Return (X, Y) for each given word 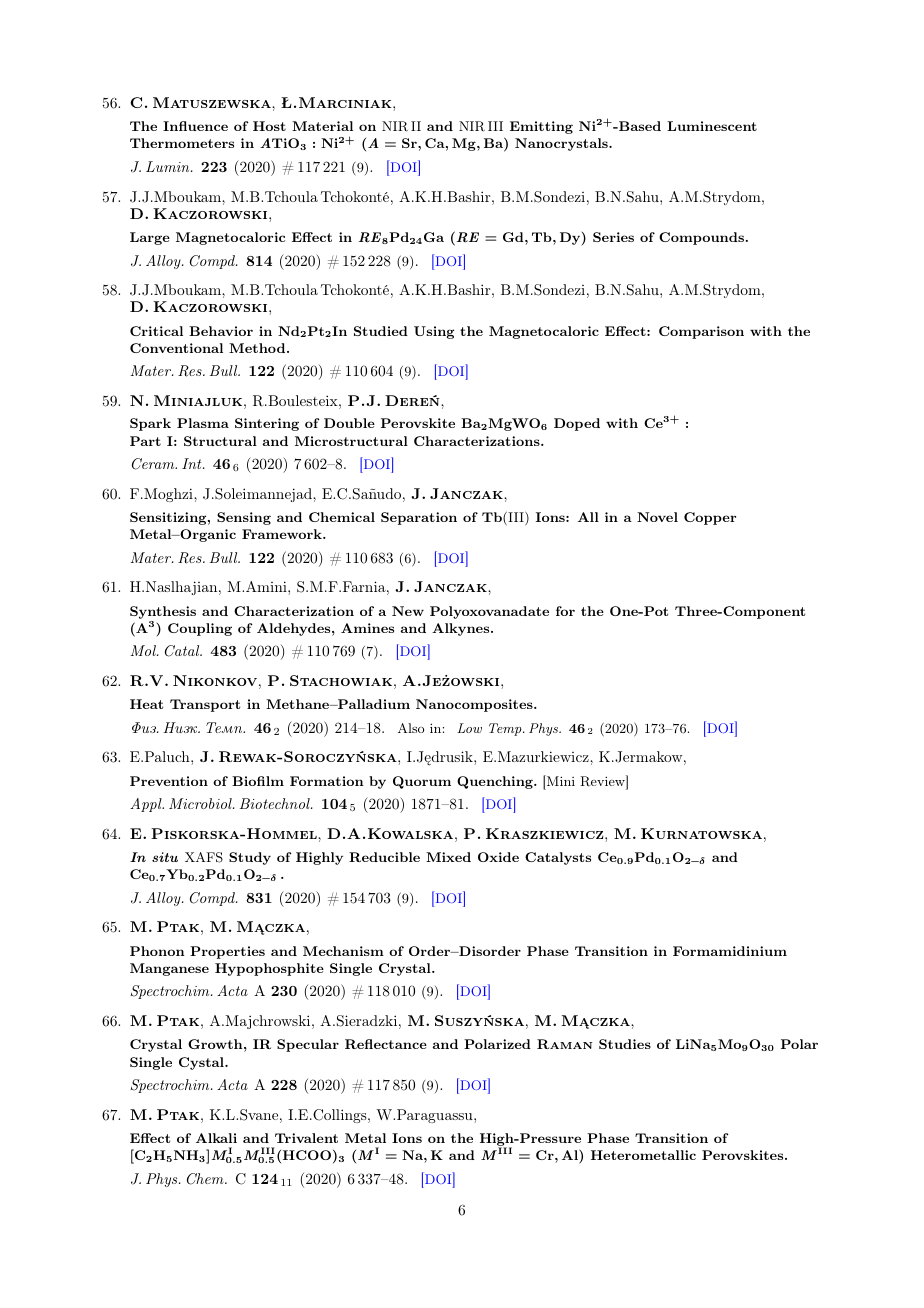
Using (434, 332)
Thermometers (182, 143)
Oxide (498, 857)
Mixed (448, 857)
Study (250, 858)
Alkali (216, 1138)
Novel (657, 517)
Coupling (200, 629)
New (408, 611)
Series (613, 237)
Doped (577, 424)
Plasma (203, 423)
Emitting (541, 127)
